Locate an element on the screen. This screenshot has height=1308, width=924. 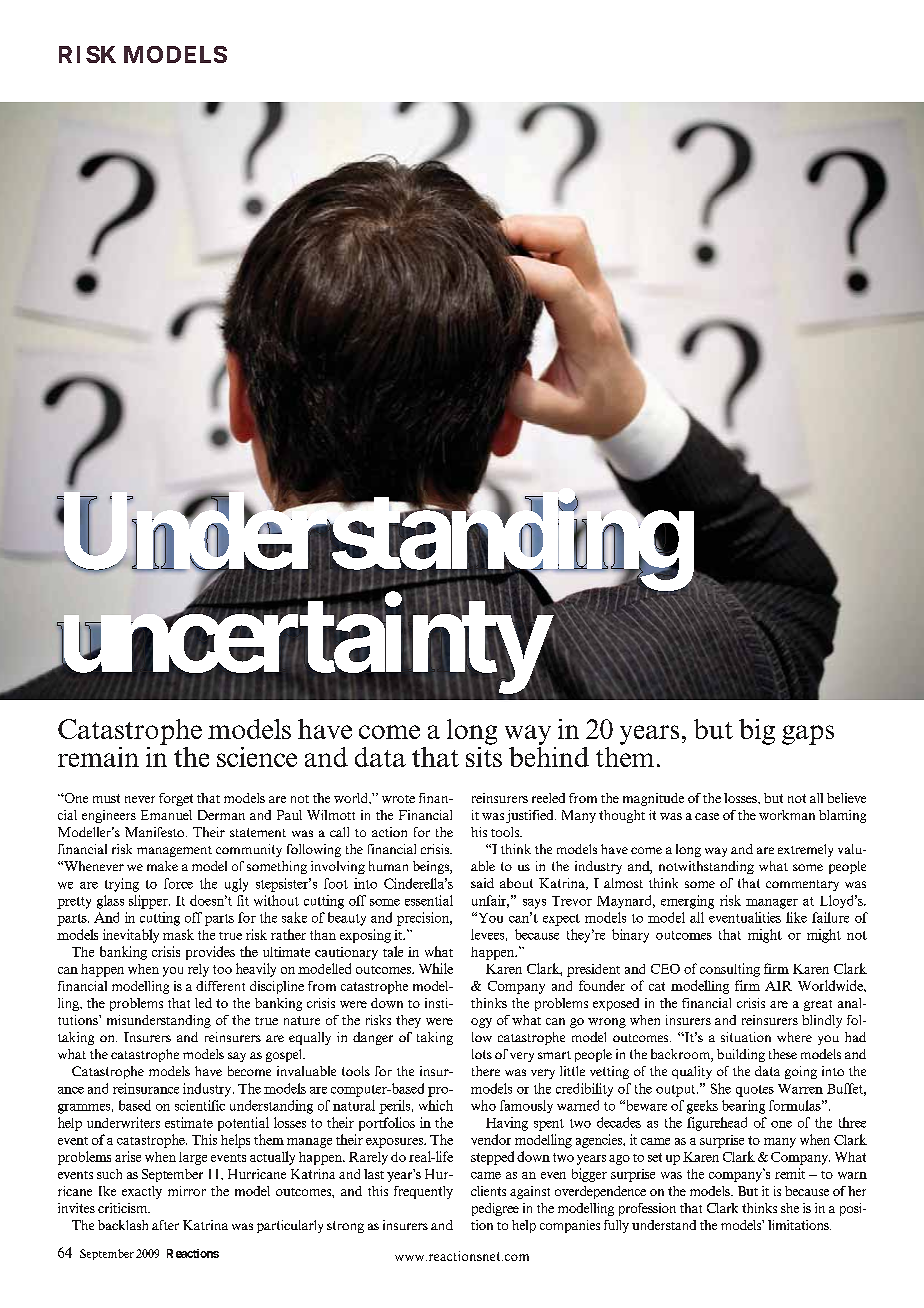
different is located at coordinates (220, 986).
